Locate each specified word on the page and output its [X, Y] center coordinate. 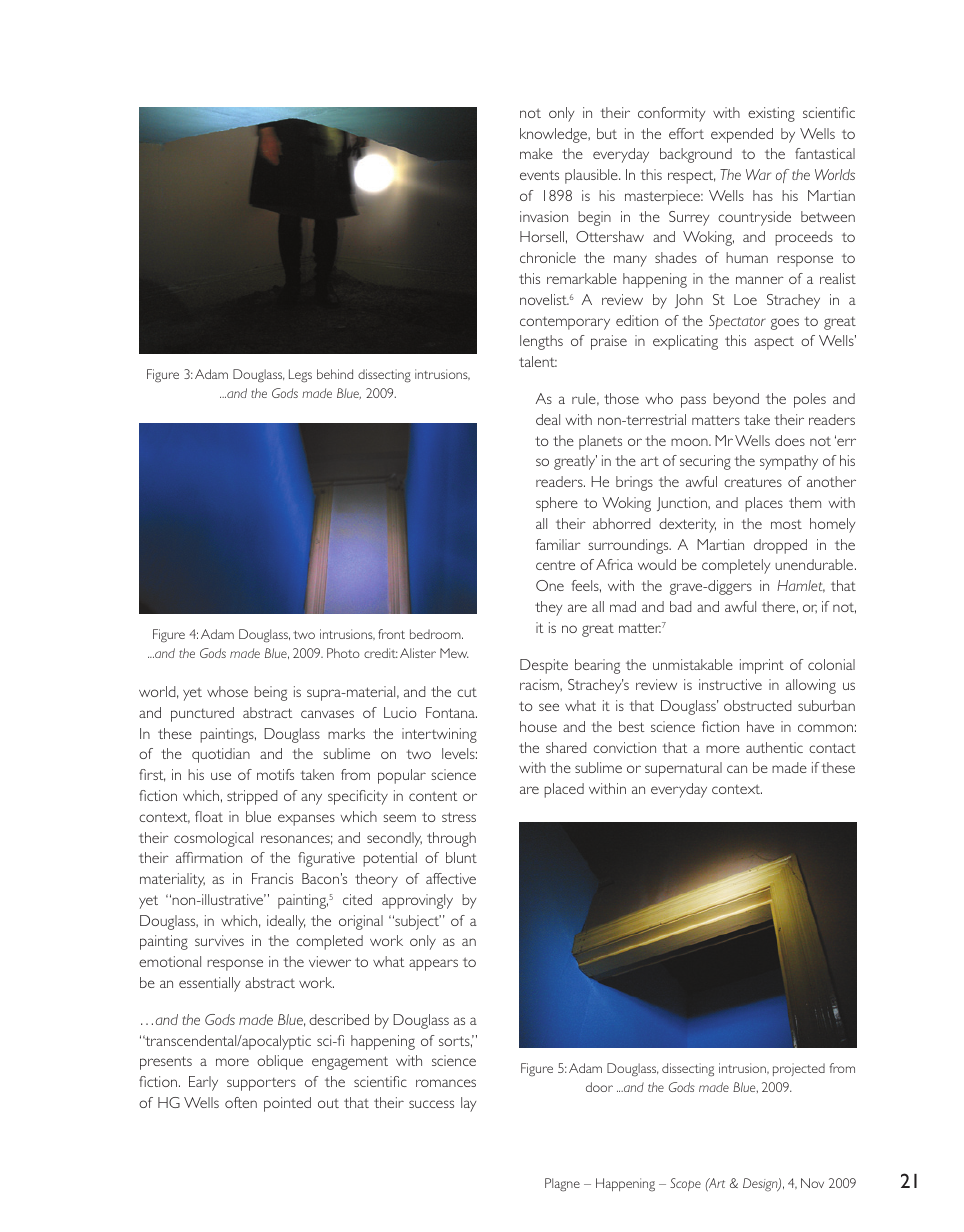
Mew [454, 653]
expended [742, 135]
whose [227, 691]
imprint [762, 666]
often [241, 1102]
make [536, 153]
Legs [300, 376]
